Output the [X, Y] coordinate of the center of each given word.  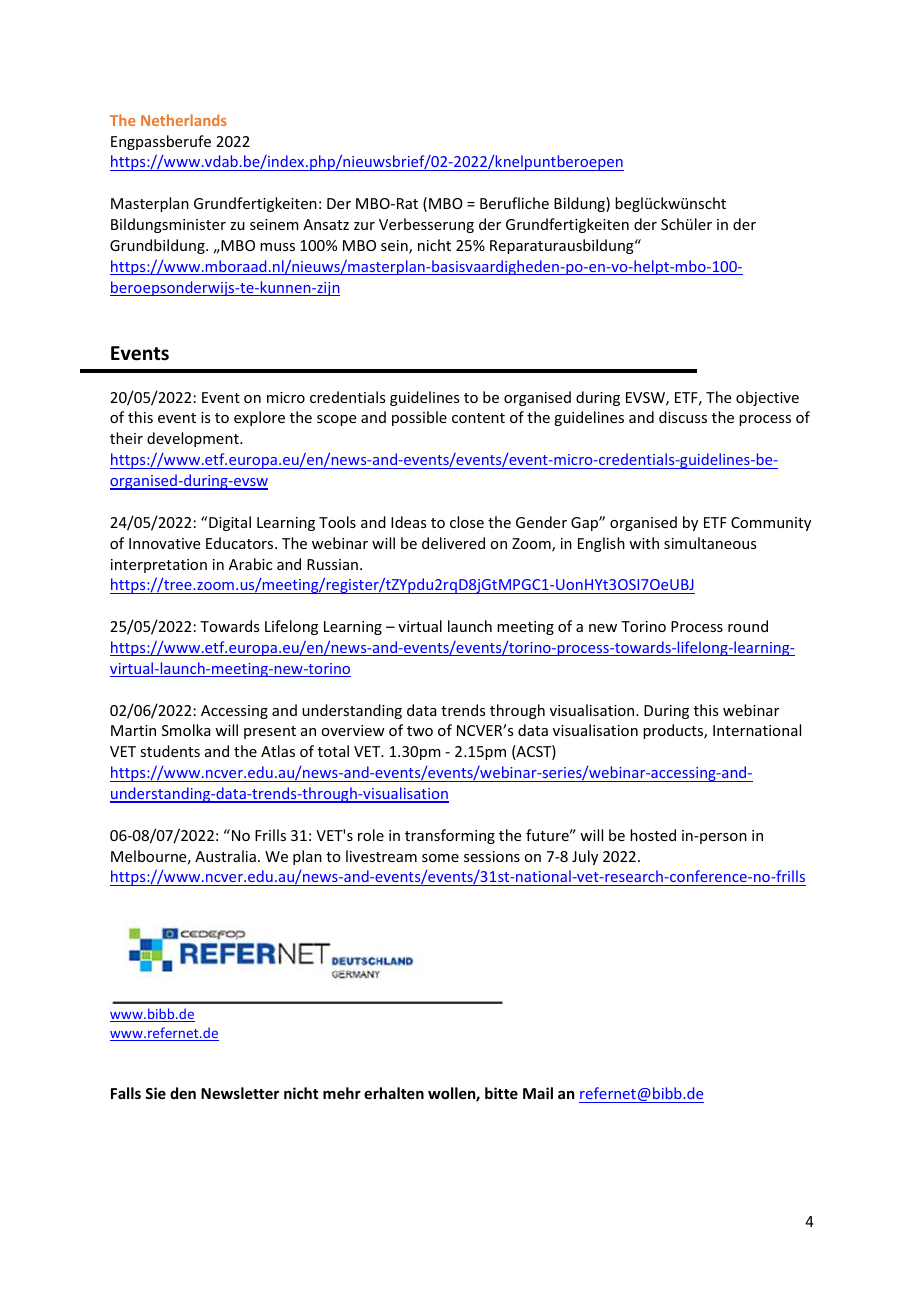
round [748, 626]
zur [364, 226]
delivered [453, 543]
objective [767, 398]
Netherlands [184, 120]
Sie [155, 1093]
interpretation [159, 566]
